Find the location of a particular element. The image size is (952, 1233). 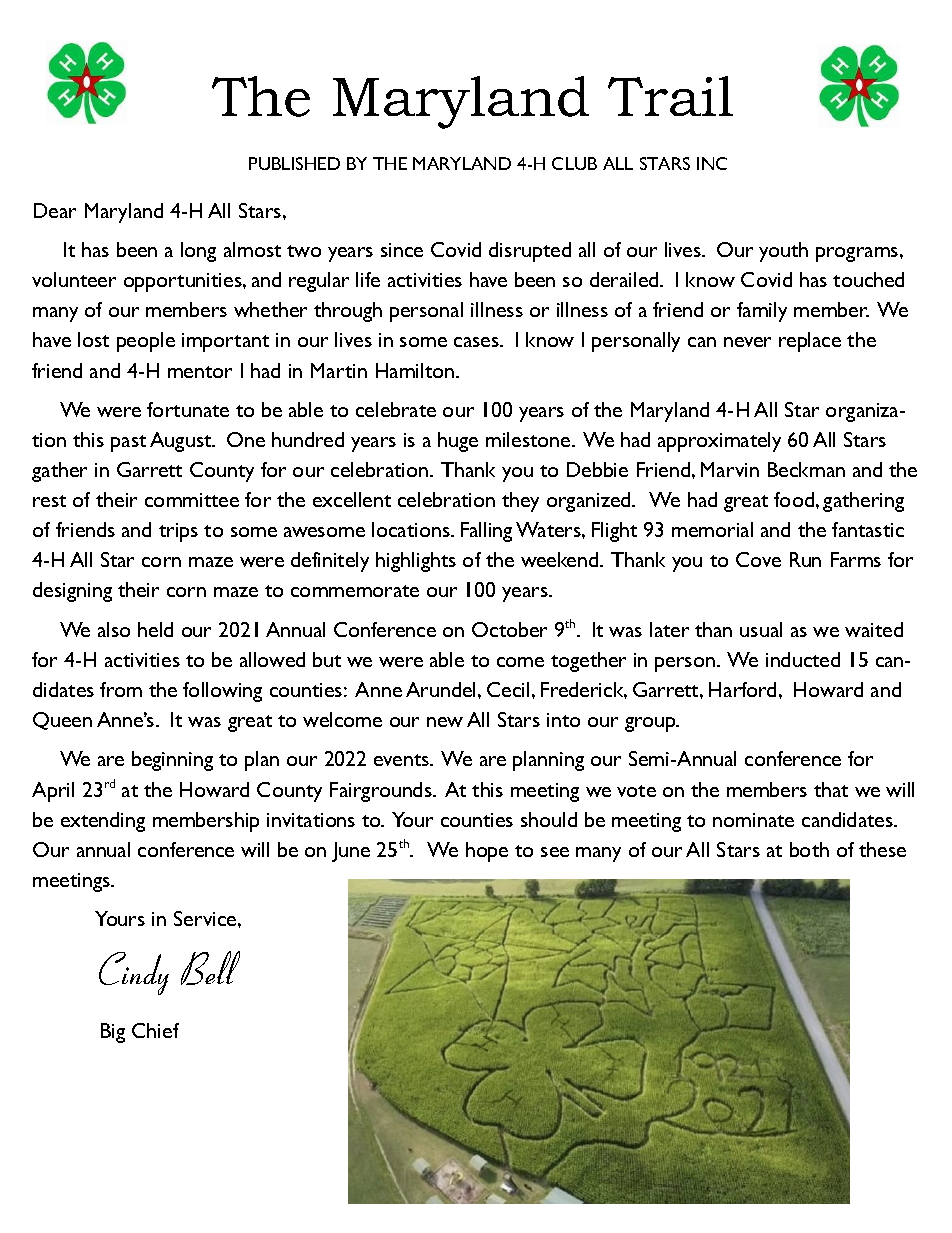

Cove is located at coordinates (758, 559).
